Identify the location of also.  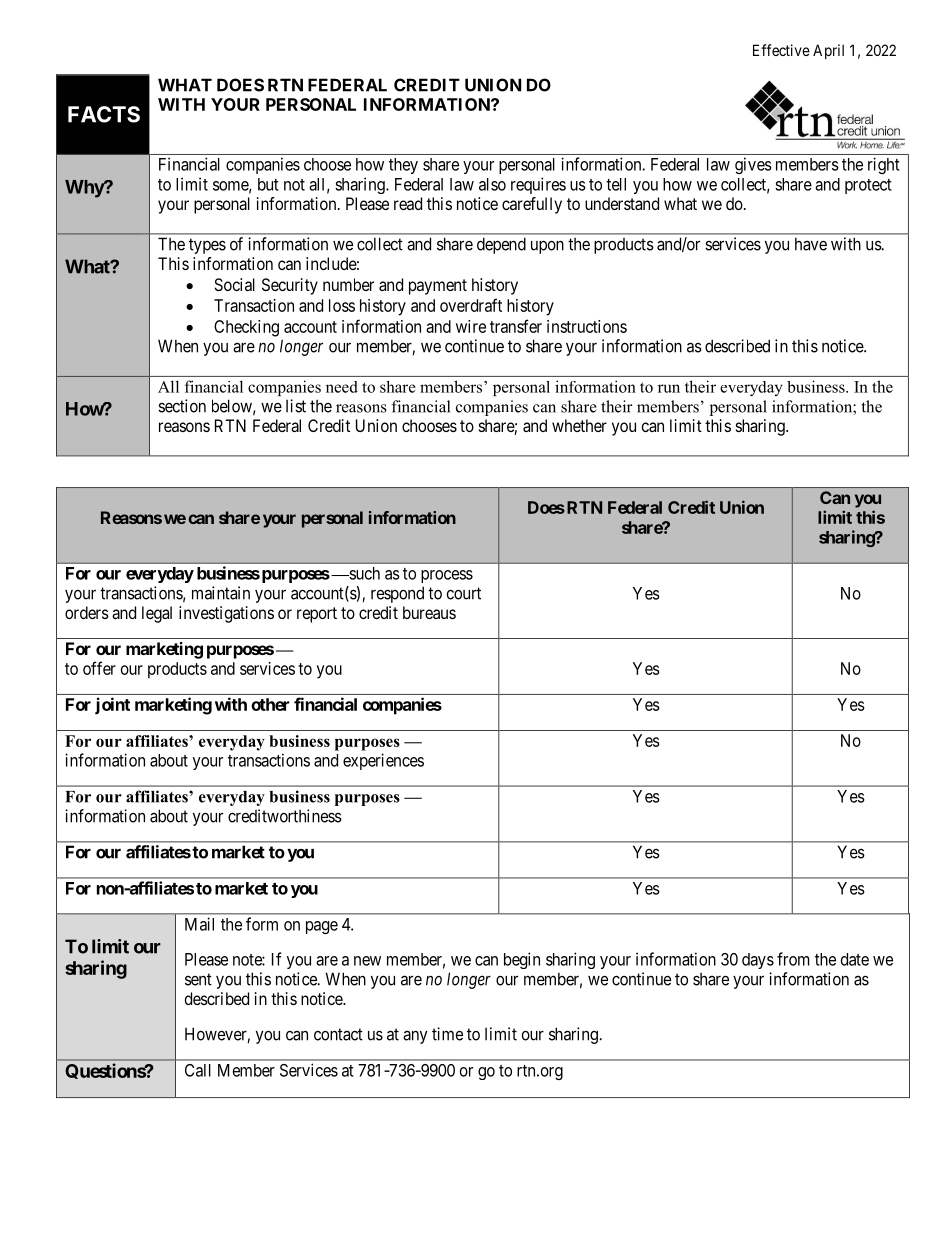
(492, 184).
